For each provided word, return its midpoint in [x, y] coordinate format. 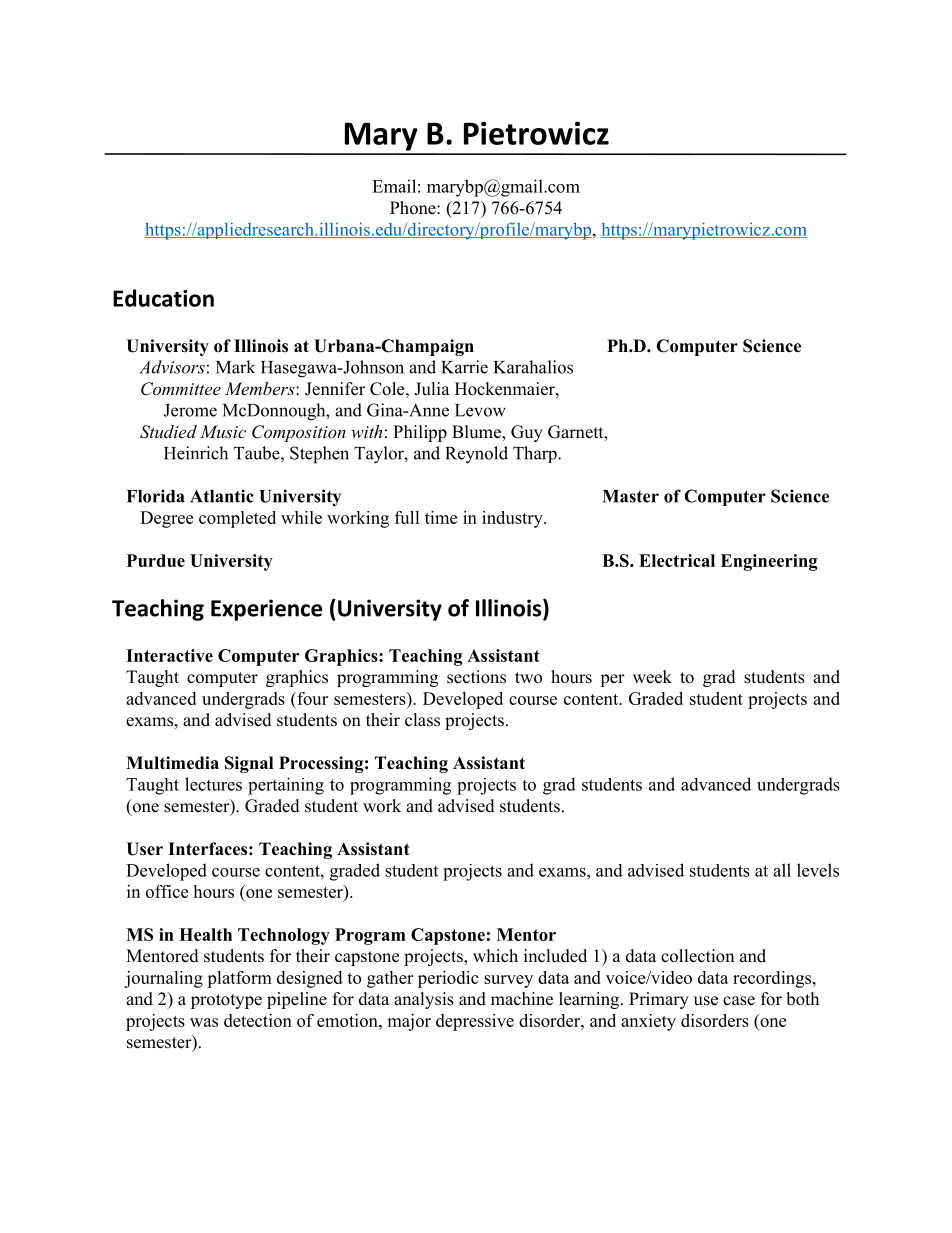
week [652, 677]
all [782, 870]
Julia [432, 389]
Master [631, 496]
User [144, 849]
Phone [414, 208]
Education [163, 298]
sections [476, 677]
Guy [527, 433]
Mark [235, 367]
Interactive [169, 655]
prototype [226, 1001]
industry [513, 519]
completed [237, 519]
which [495, 956]
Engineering [769, 562]
